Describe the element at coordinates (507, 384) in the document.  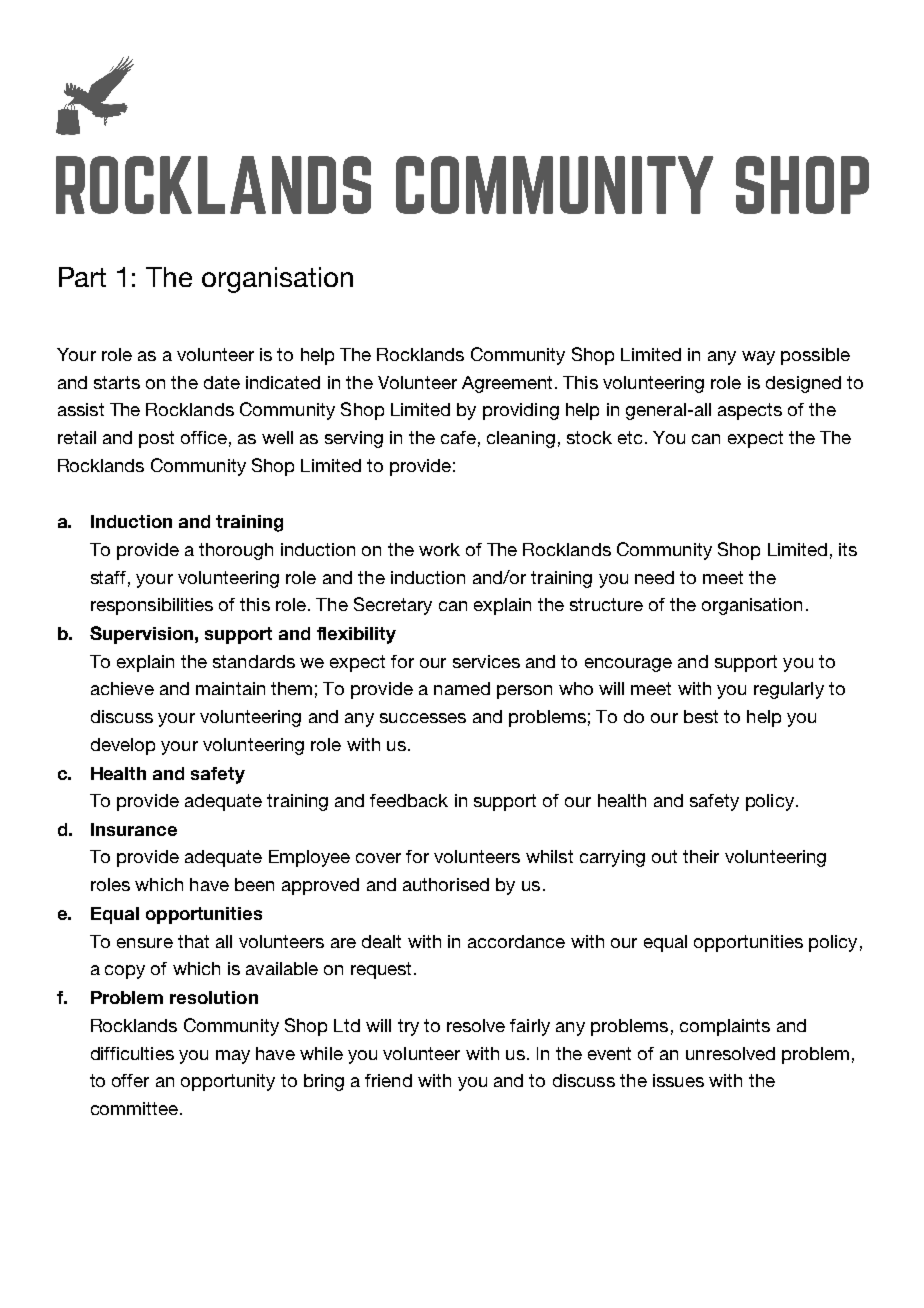
I see `Agreement` at that location.
